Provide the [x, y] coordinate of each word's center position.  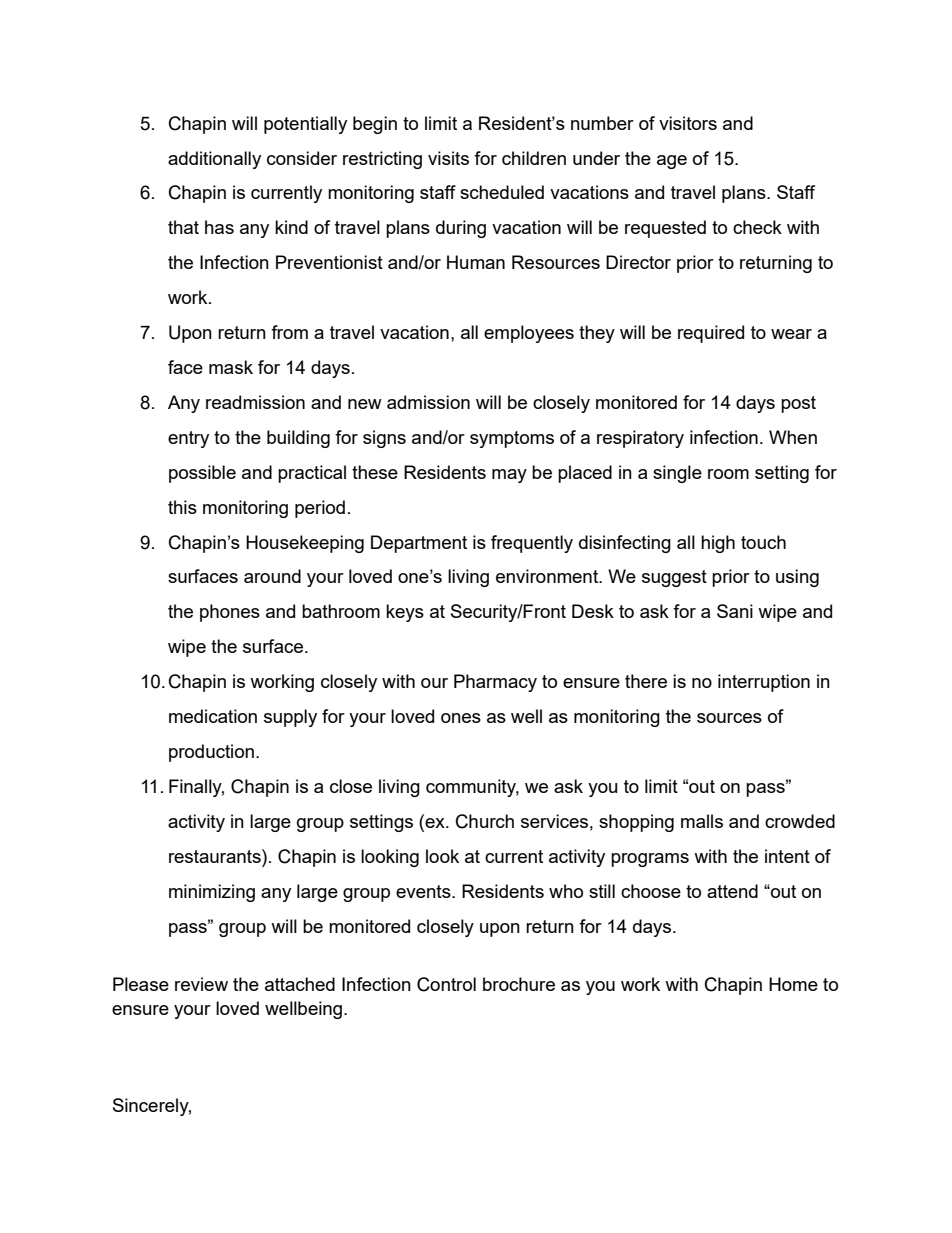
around [272, 576]
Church [485, 821]
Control [446, 984]
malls [702, 821]
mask [231, 367]
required [711, 334]
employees [529, 334]
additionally [214, 160]
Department [419, 544]
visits [448, 158]
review [201, 984]
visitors [688, 123]
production [211, 753]
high [718, 544]
